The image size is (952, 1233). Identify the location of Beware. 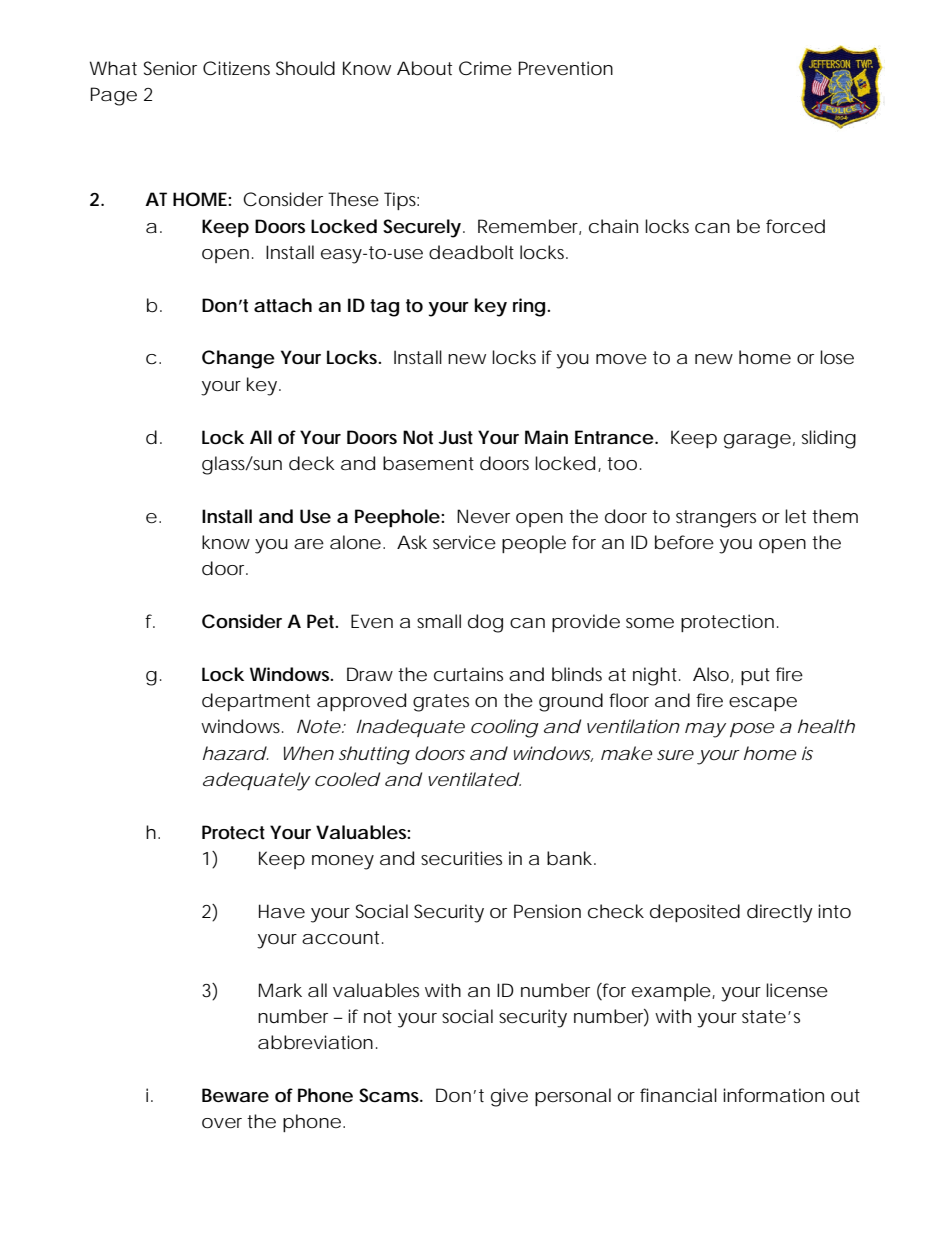
(235, 1095).
